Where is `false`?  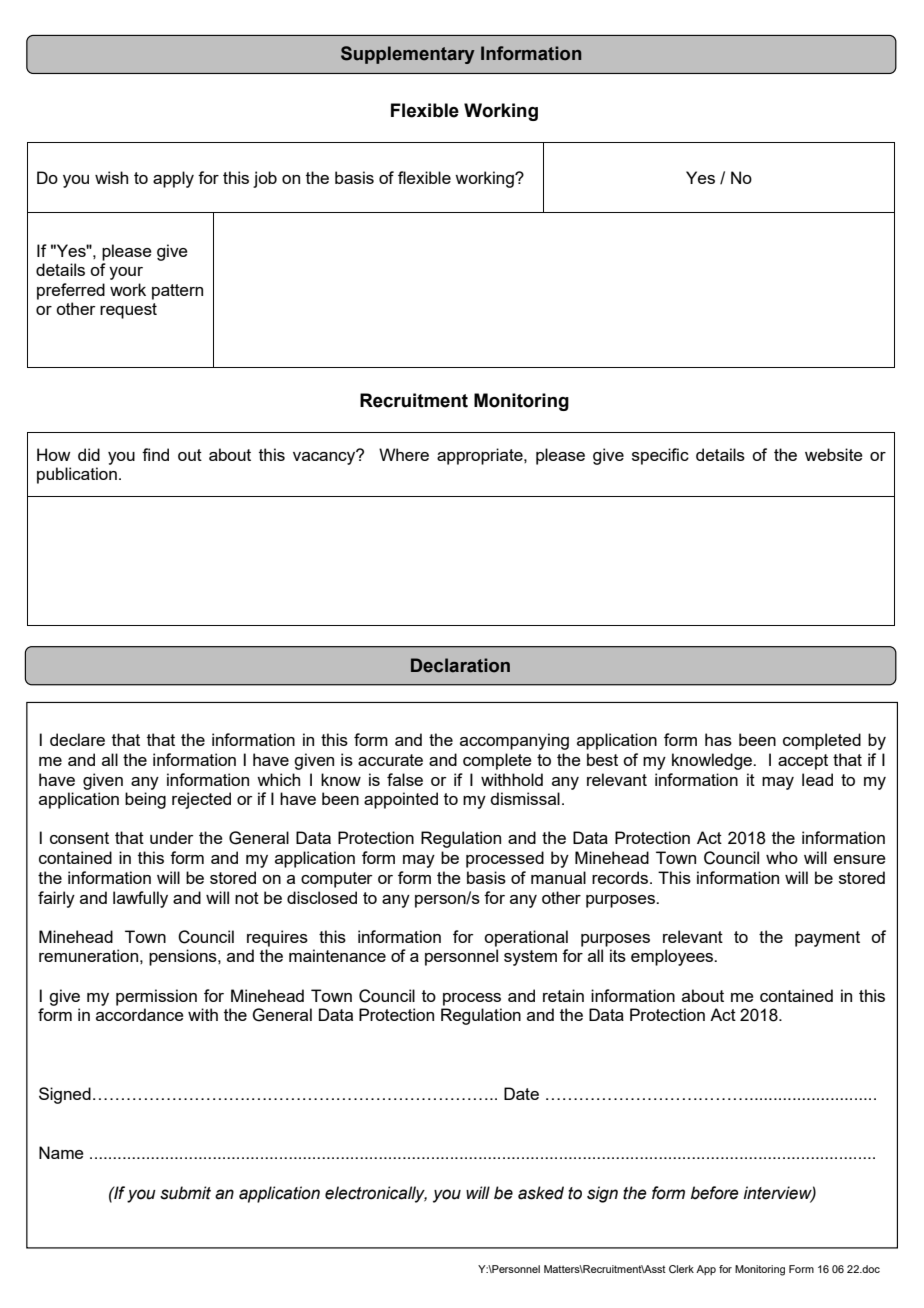 false is located at coordinates (405, 779).
